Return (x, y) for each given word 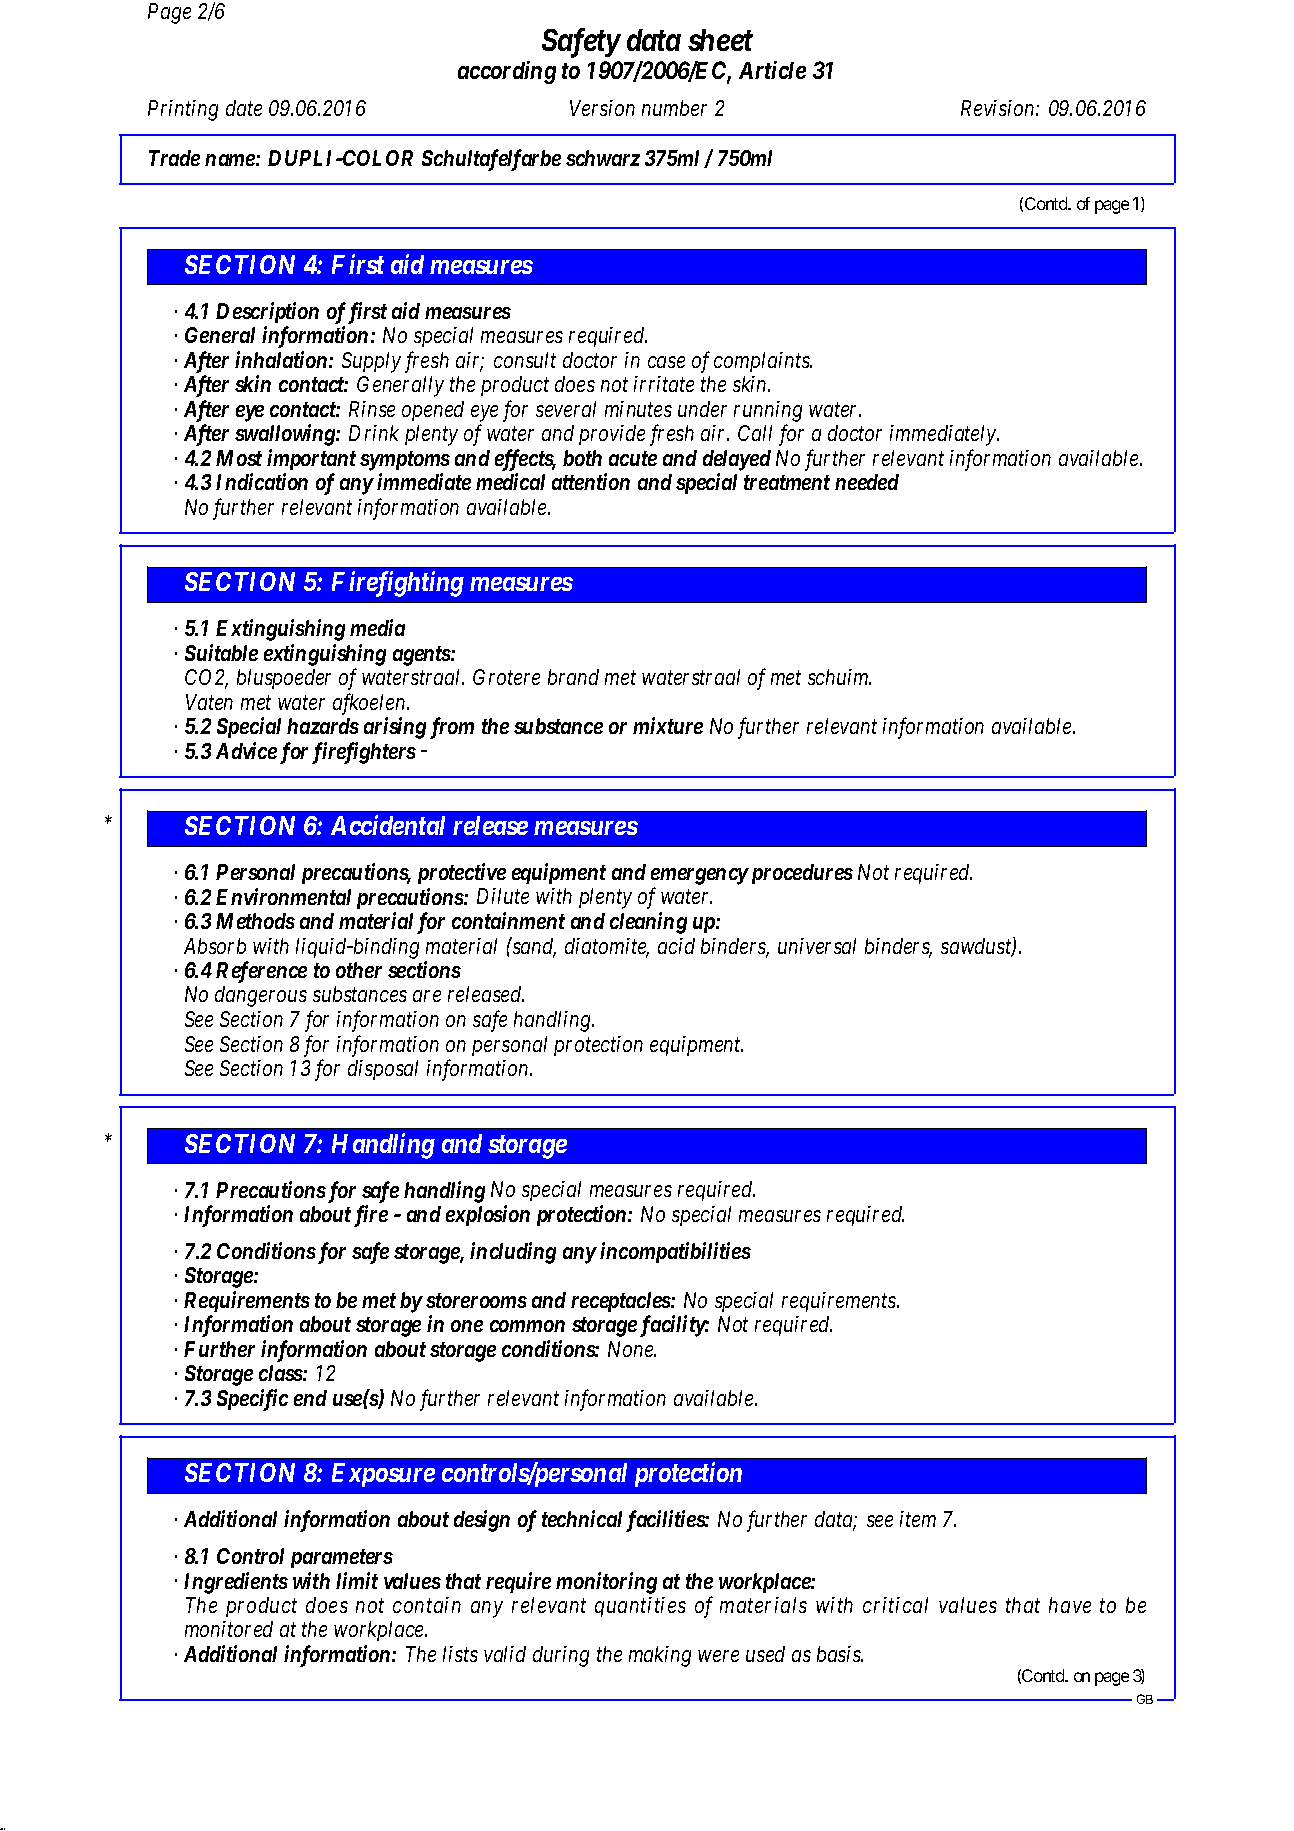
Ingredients (236, 1583)
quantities (640, 1607)
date (244, 108)
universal (817, 946)
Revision (999, 108)
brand (573, 677)
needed (867, 482)
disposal (383, 1070)
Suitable (221, 652)
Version (602, 108)
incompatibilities (675, 1252)
